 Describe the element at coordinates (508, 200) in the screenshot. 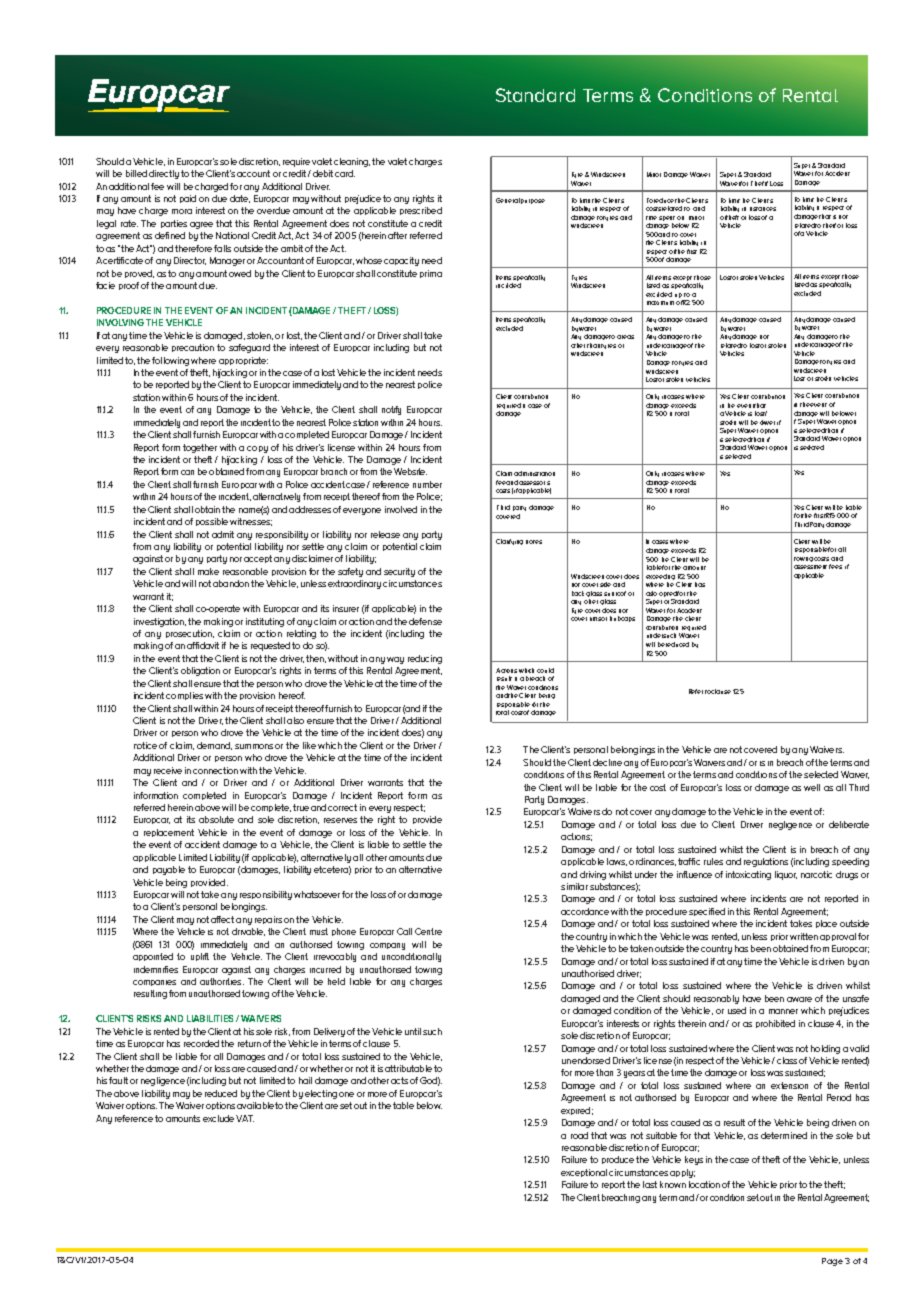

I see `General` at that location.
